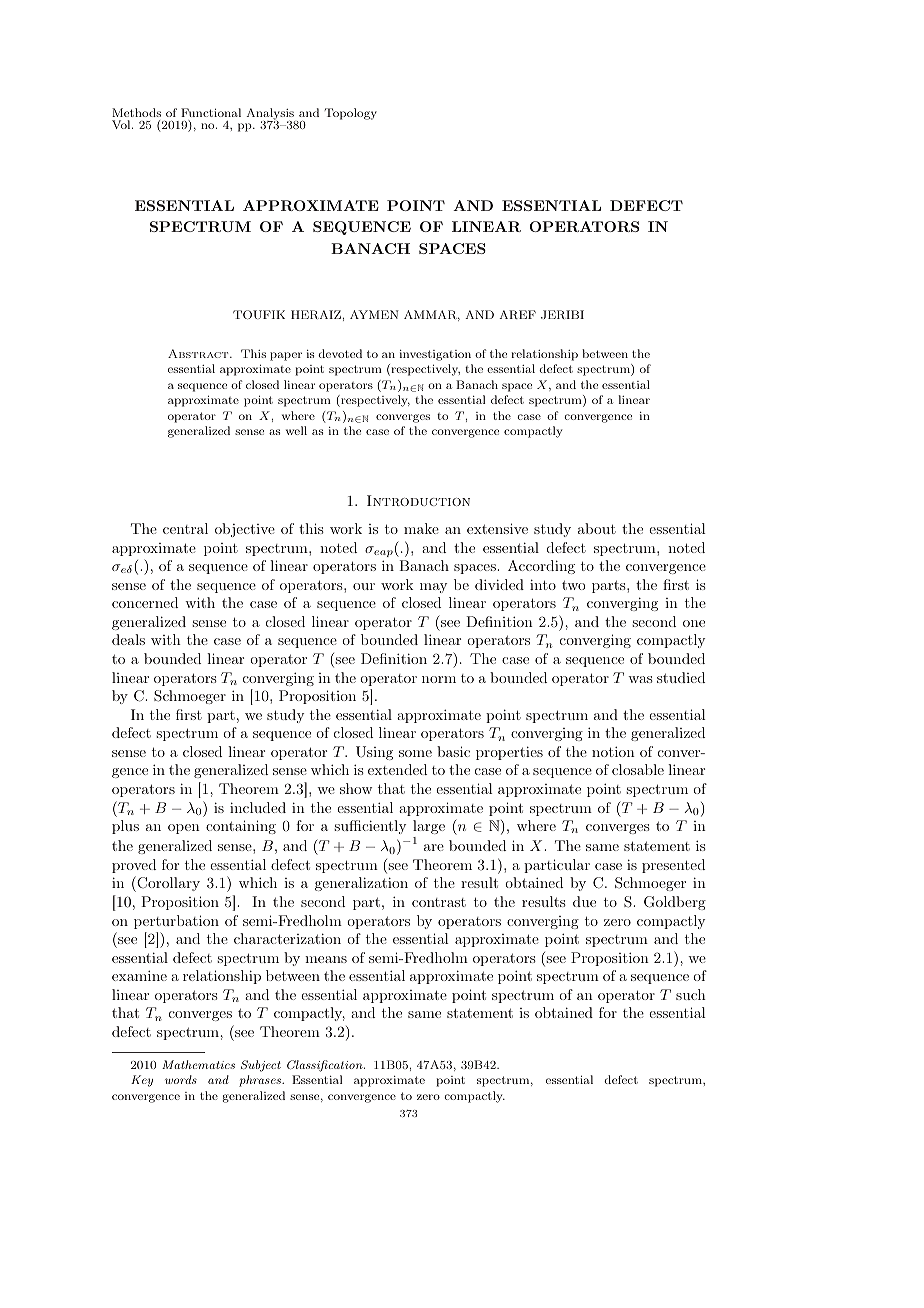 Image resolution: width=924 pixels, height=1308 pixels. Describe the element at coordinates (597, 528) in the screenshot. I see `about` at that location.
